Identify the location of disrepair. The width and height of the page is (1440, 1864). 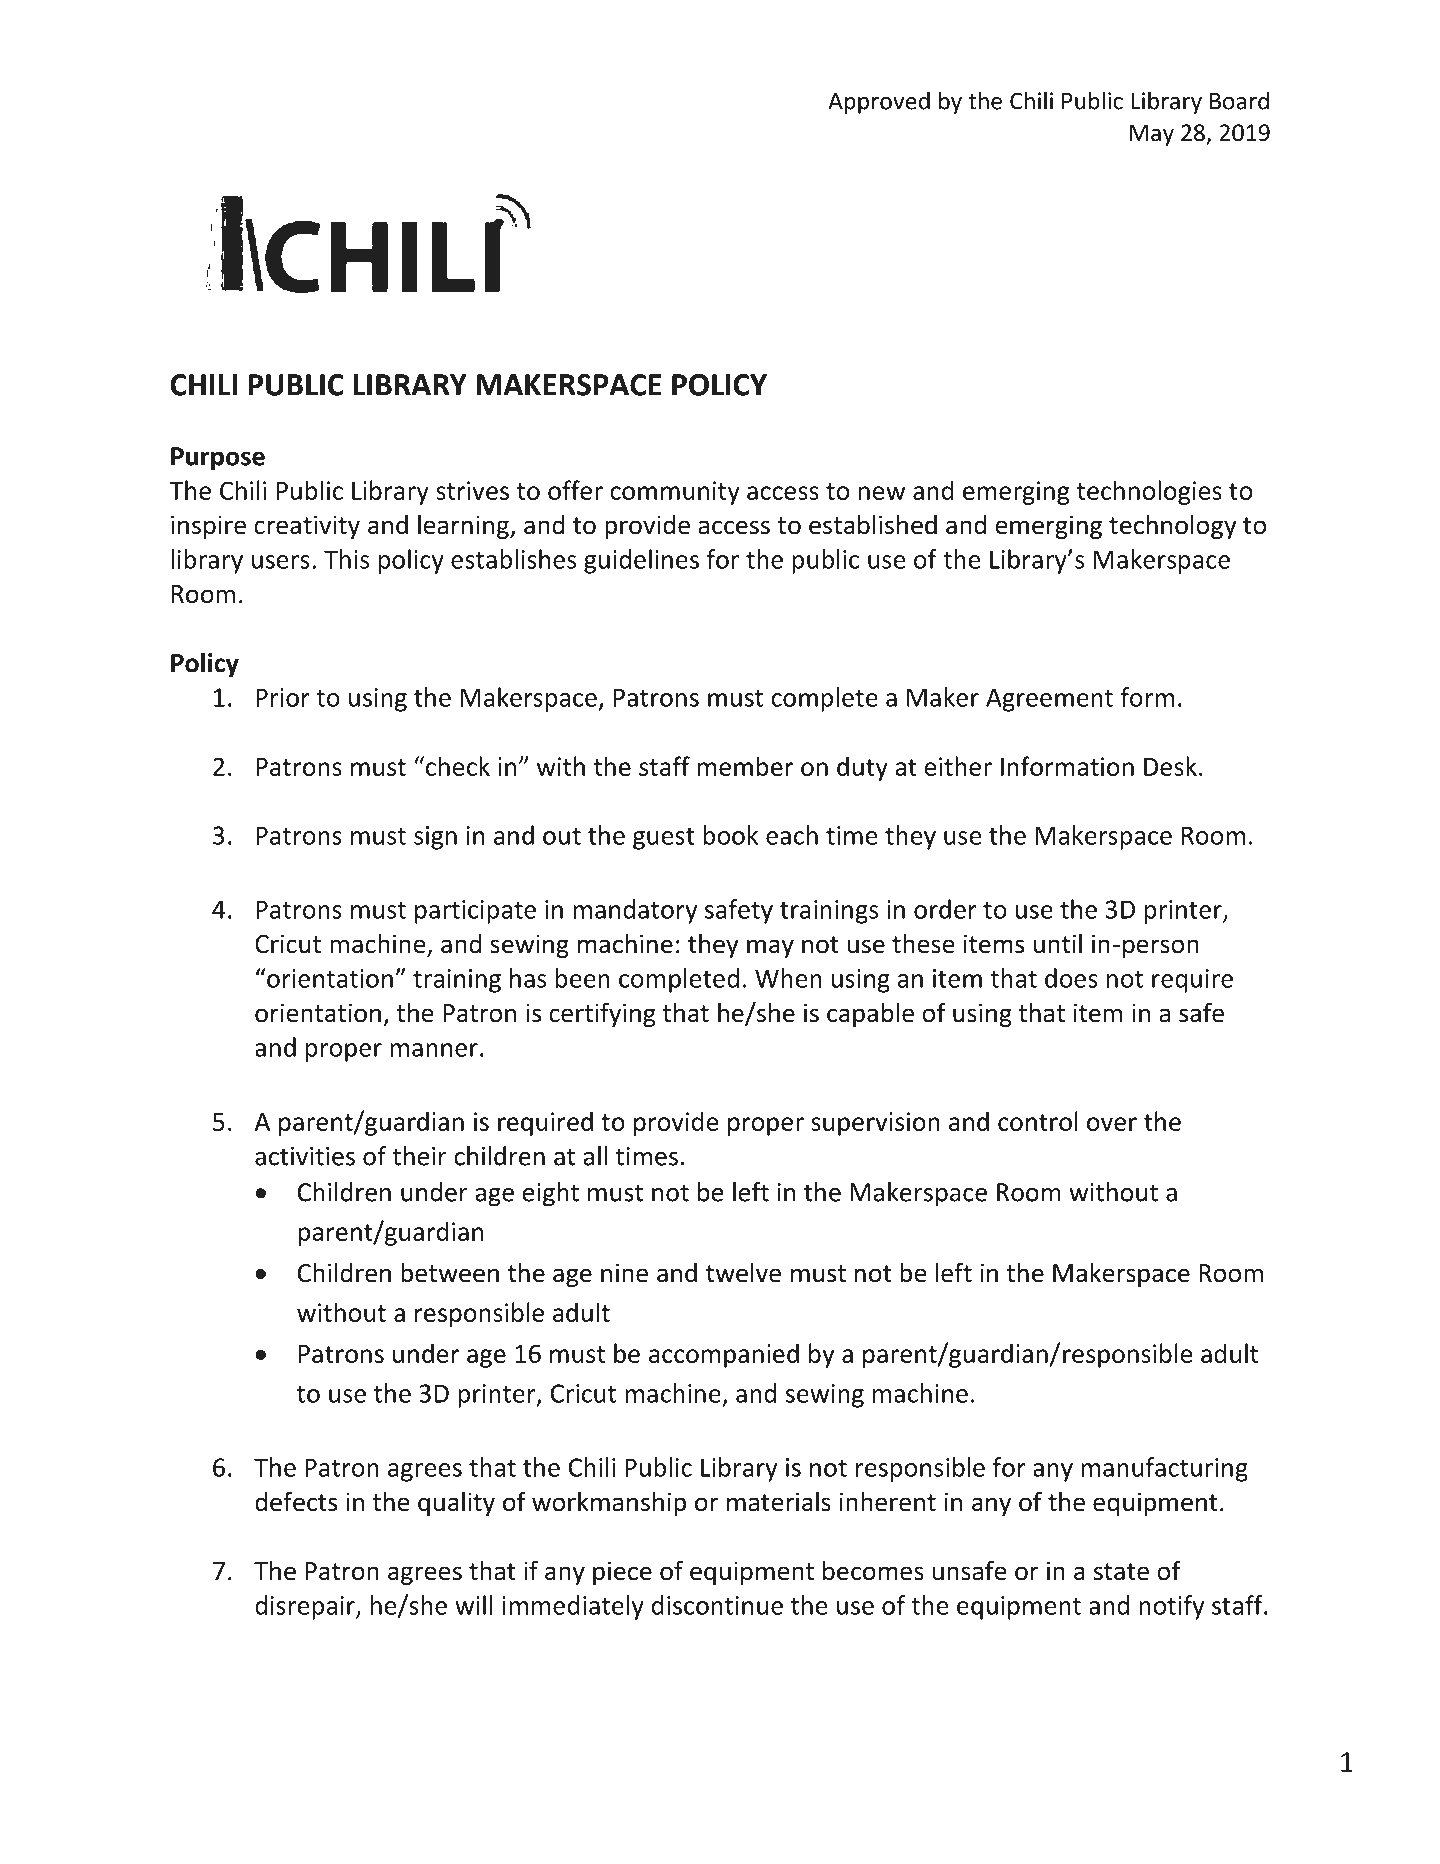
(306, 1607).
